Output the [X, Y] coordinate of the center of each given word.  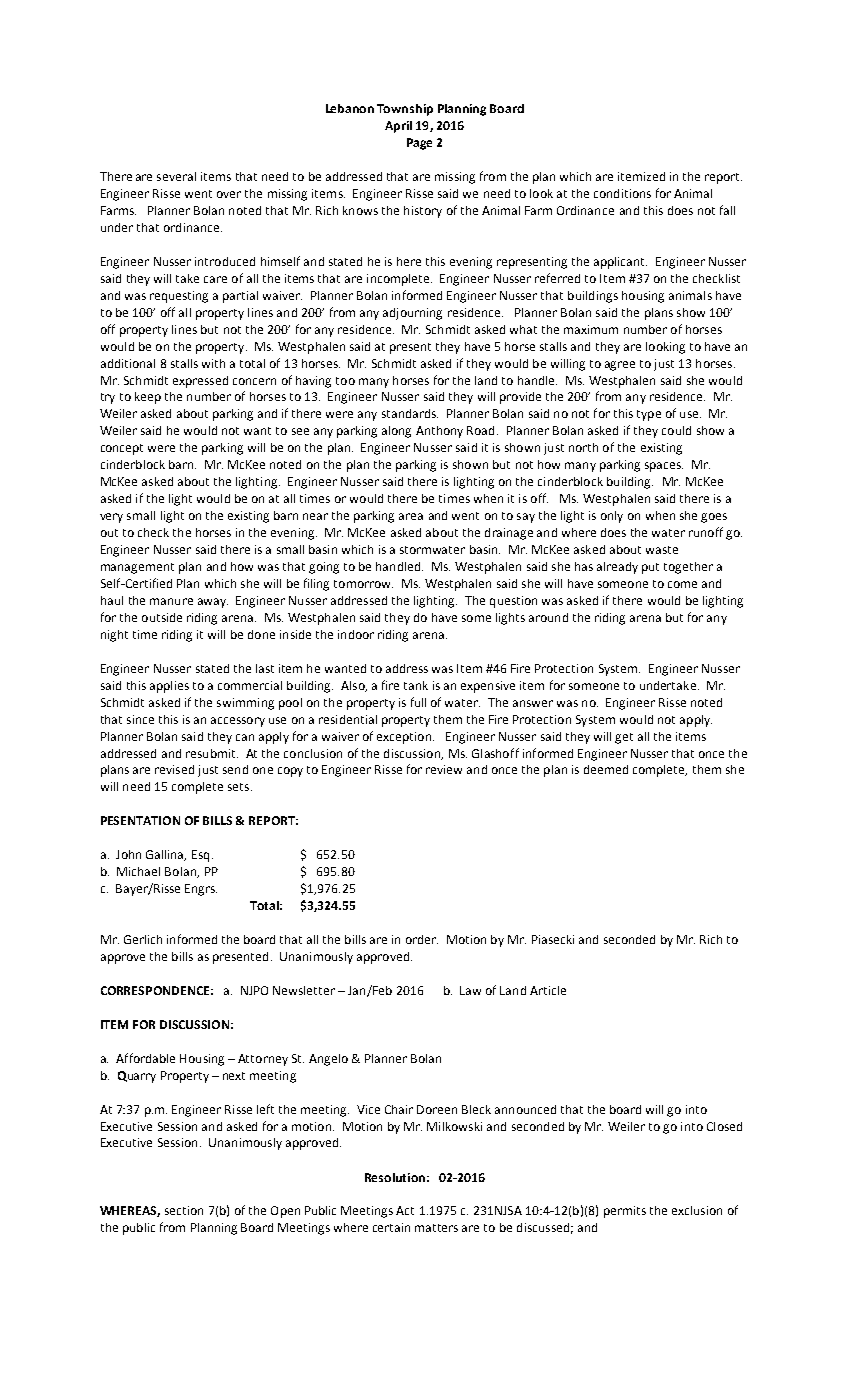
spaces [664, 467]
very [111, 518]
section [184, 1210]
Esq [200, 856]
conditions [622, 193]
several [176, 176]
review [444, 769]
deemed [606, 769]
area [411, 516]
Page [419, 144]
